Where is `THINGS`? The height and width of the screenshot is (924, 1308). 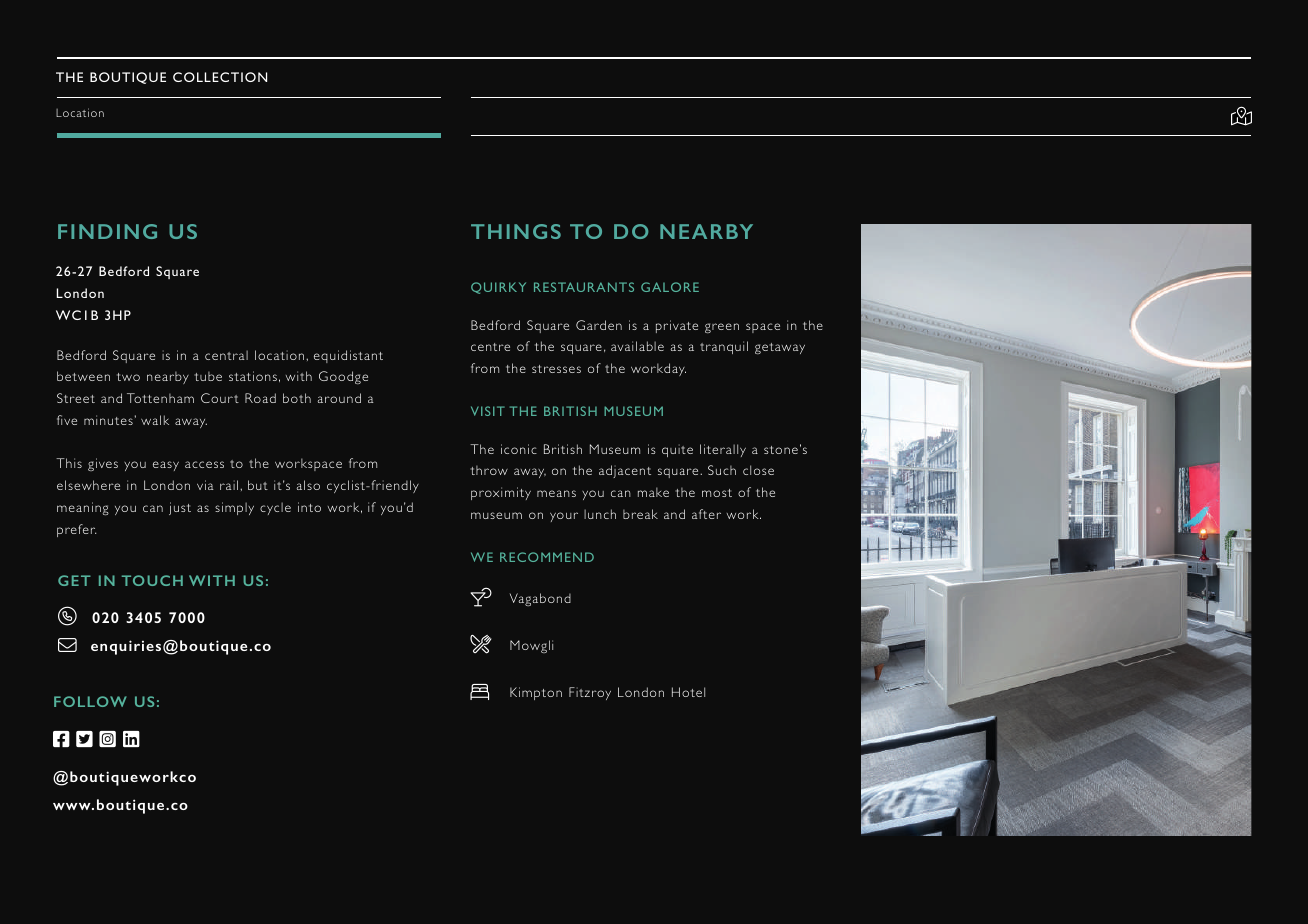
THINGS is located at coordinates (516, 231).
